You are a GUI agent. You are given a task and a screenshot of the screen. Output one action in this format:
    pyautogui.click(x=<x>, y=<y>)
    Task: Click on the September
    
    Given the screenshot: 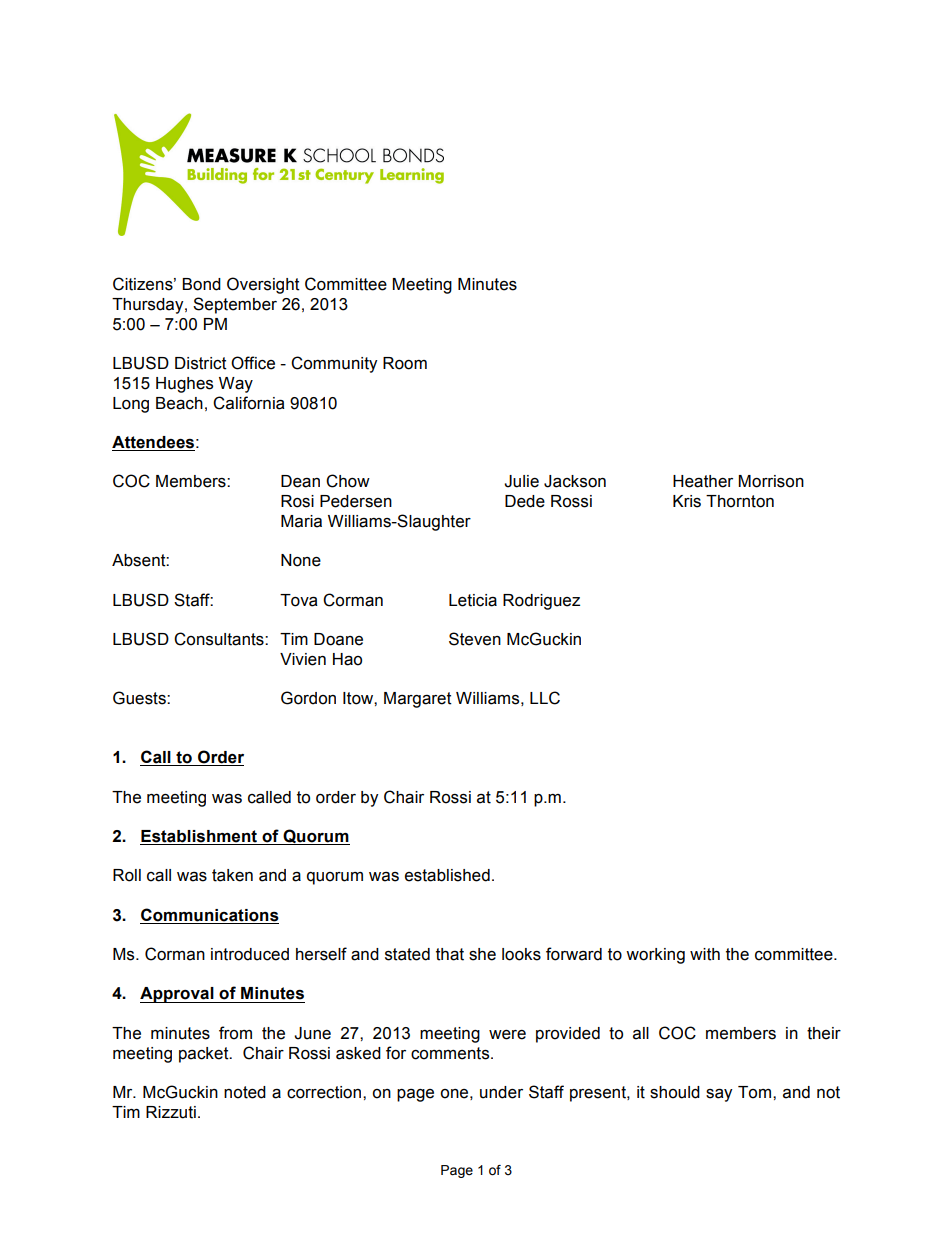 What is the action you would take?
    pyautogui.click(x=235, y=305)
